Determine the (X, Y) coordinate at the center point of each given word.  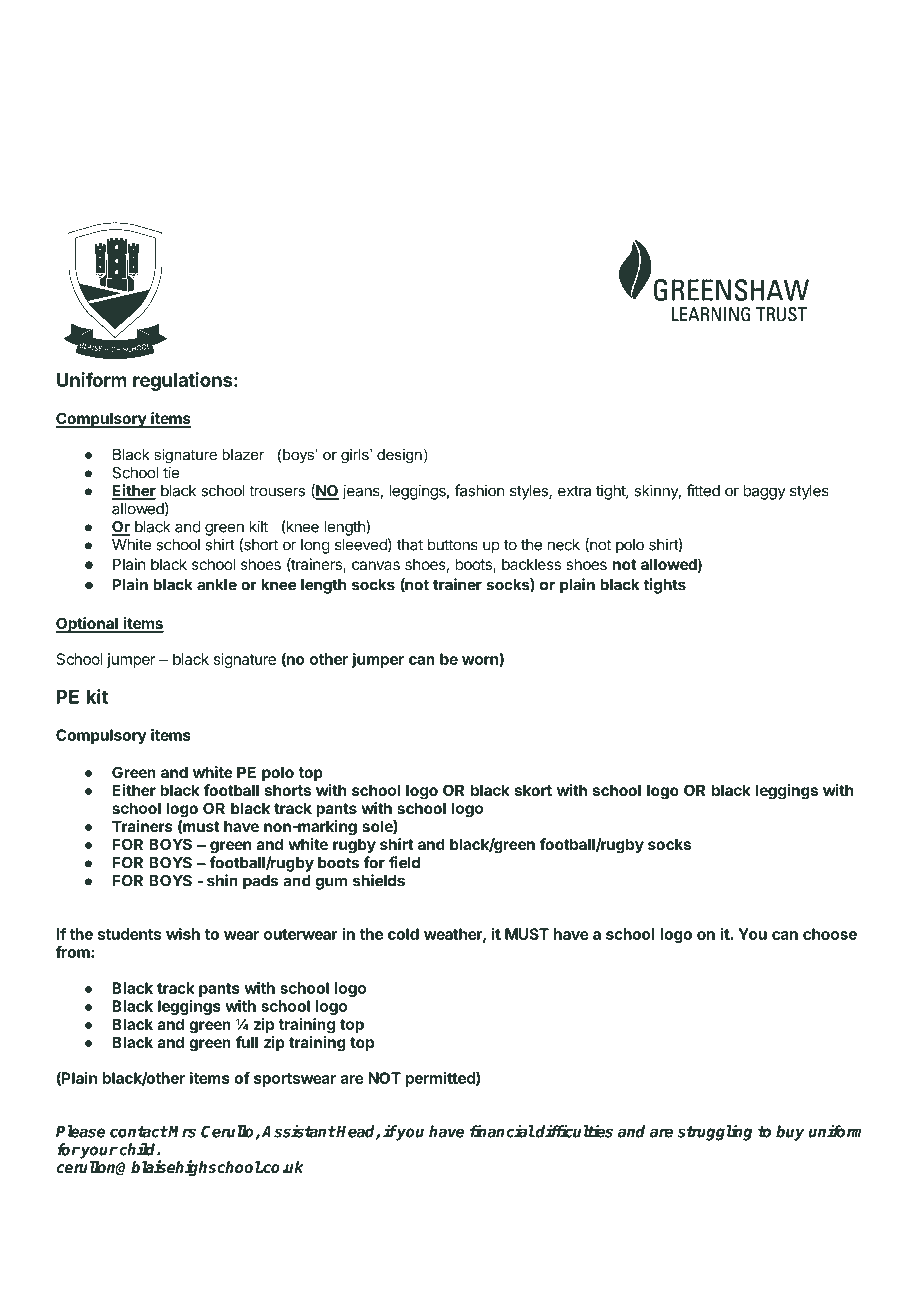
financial (502, 1131)
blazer (243, 454)
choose (830, 934)
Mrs (181, 1132)
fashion (480, 490)
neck (564, 545)
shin (222, 880)
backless (531, 564)
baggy (764, 492)
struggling (714, 1132)
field (404, 862)
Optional (88, 625)
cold (403, 934)
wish (183, 934)
